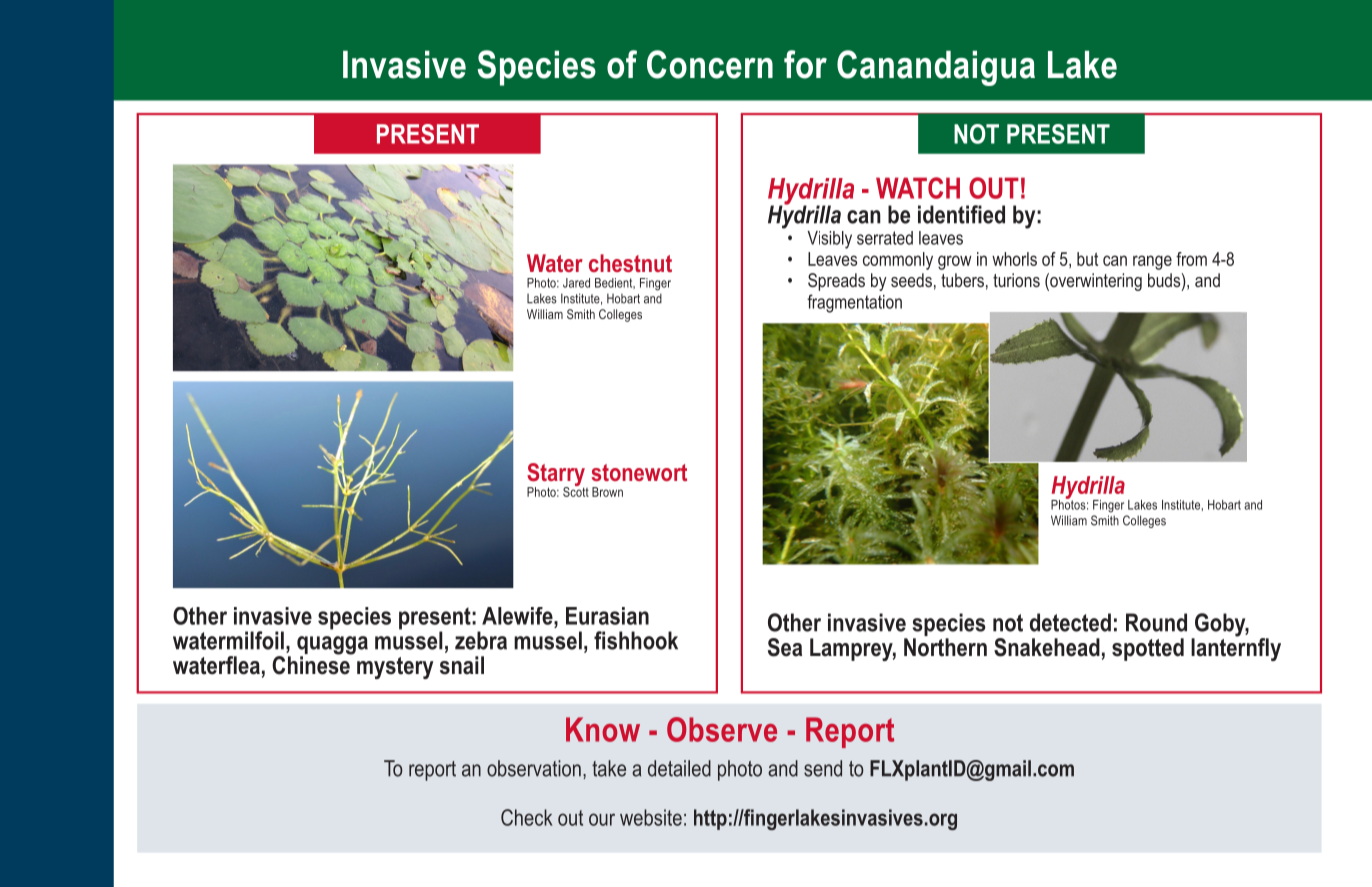  What do you see at coordinates (1070, 622) in the screenshot?
I see `detected` at bounding box center [1070, 622].
